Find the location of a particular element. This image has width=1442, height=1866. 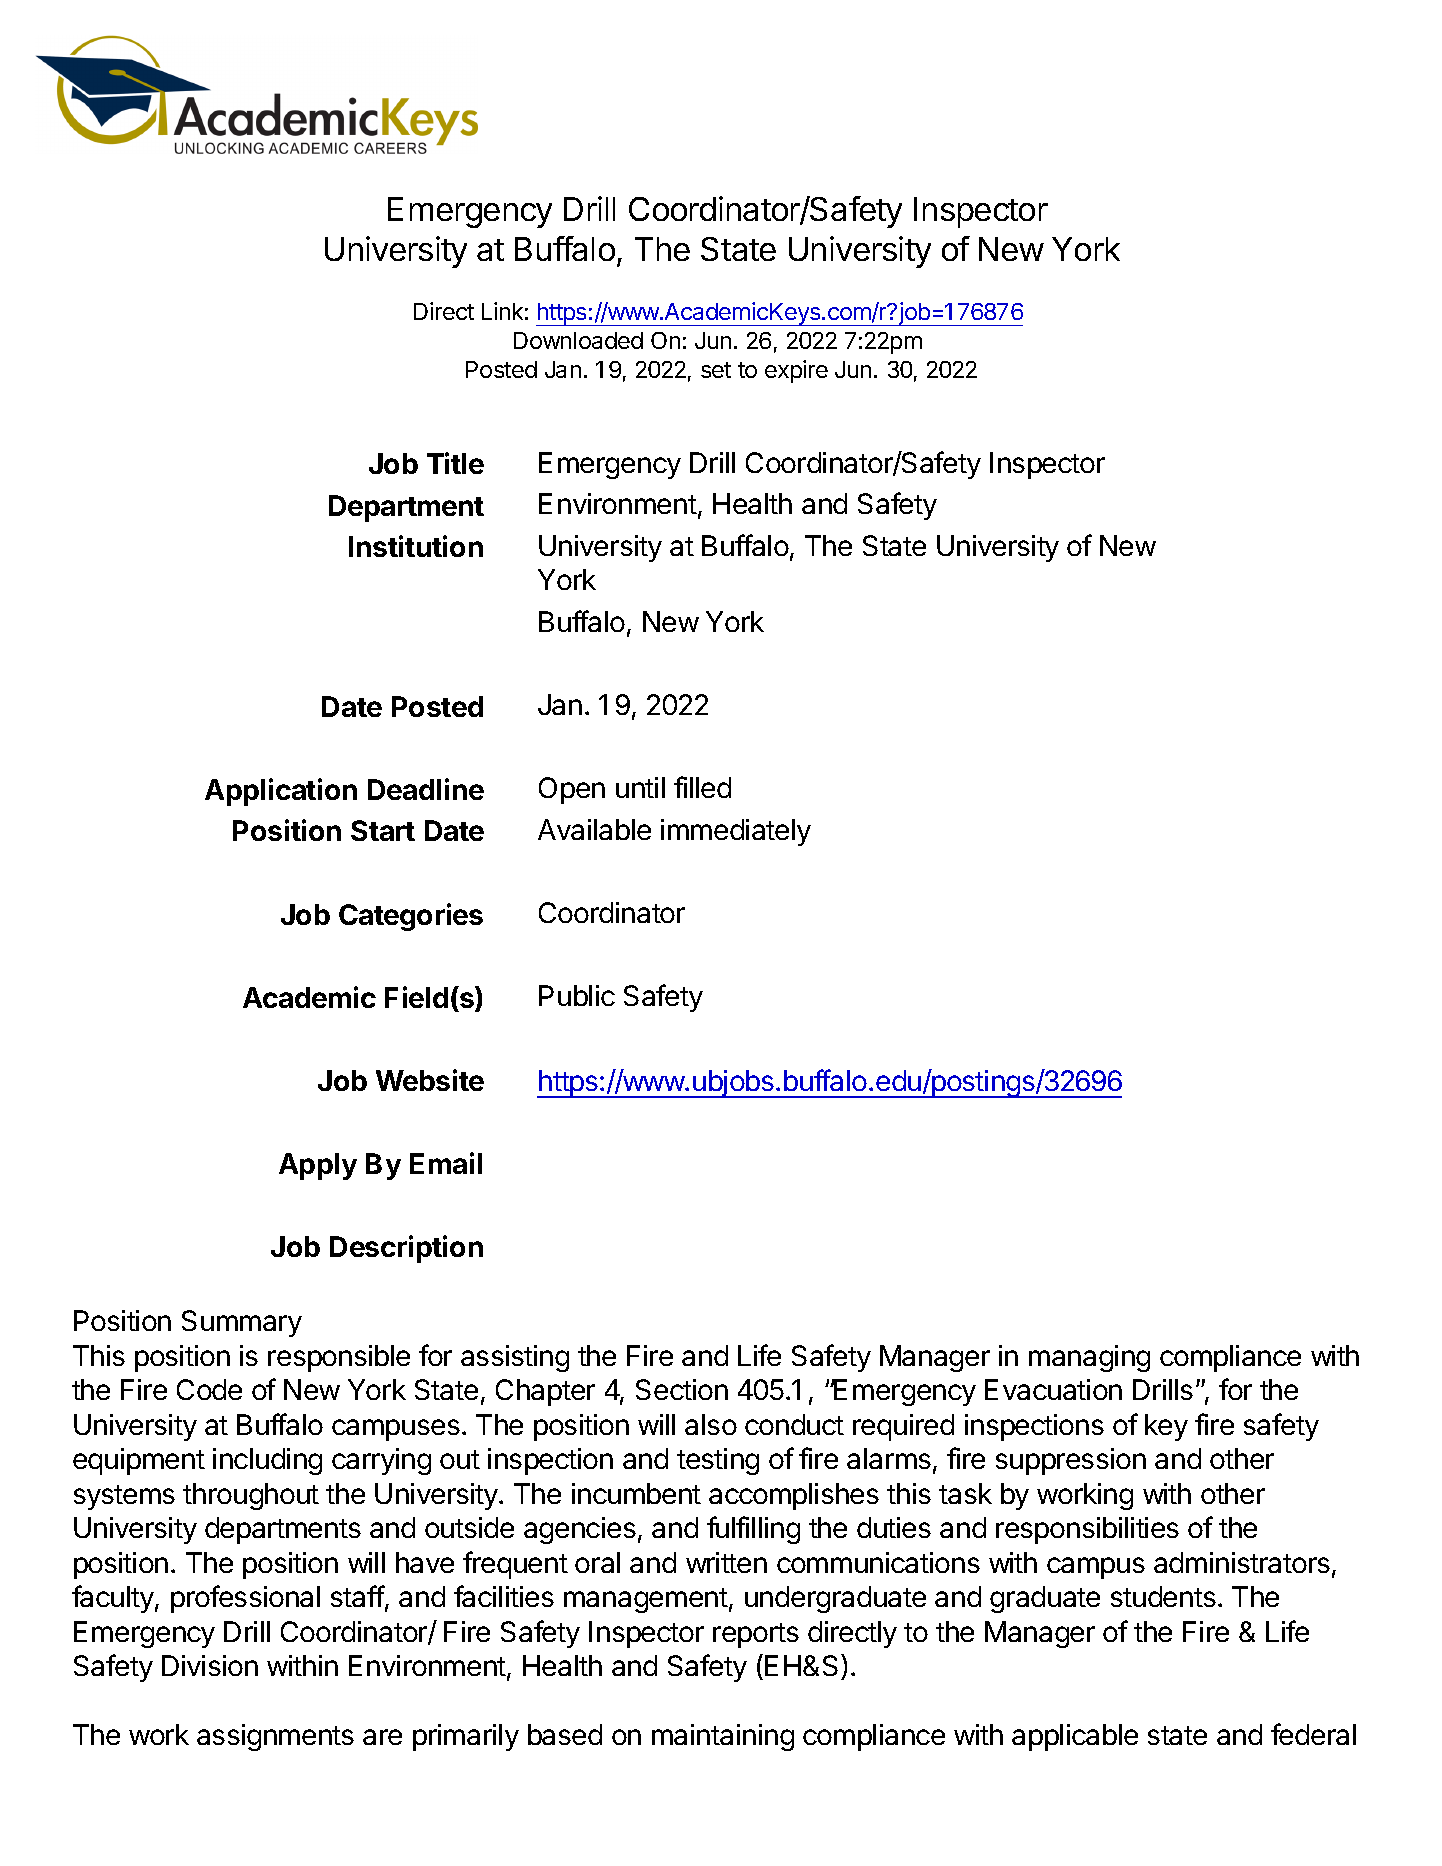

Code is located at coordinates (209, 1389).
